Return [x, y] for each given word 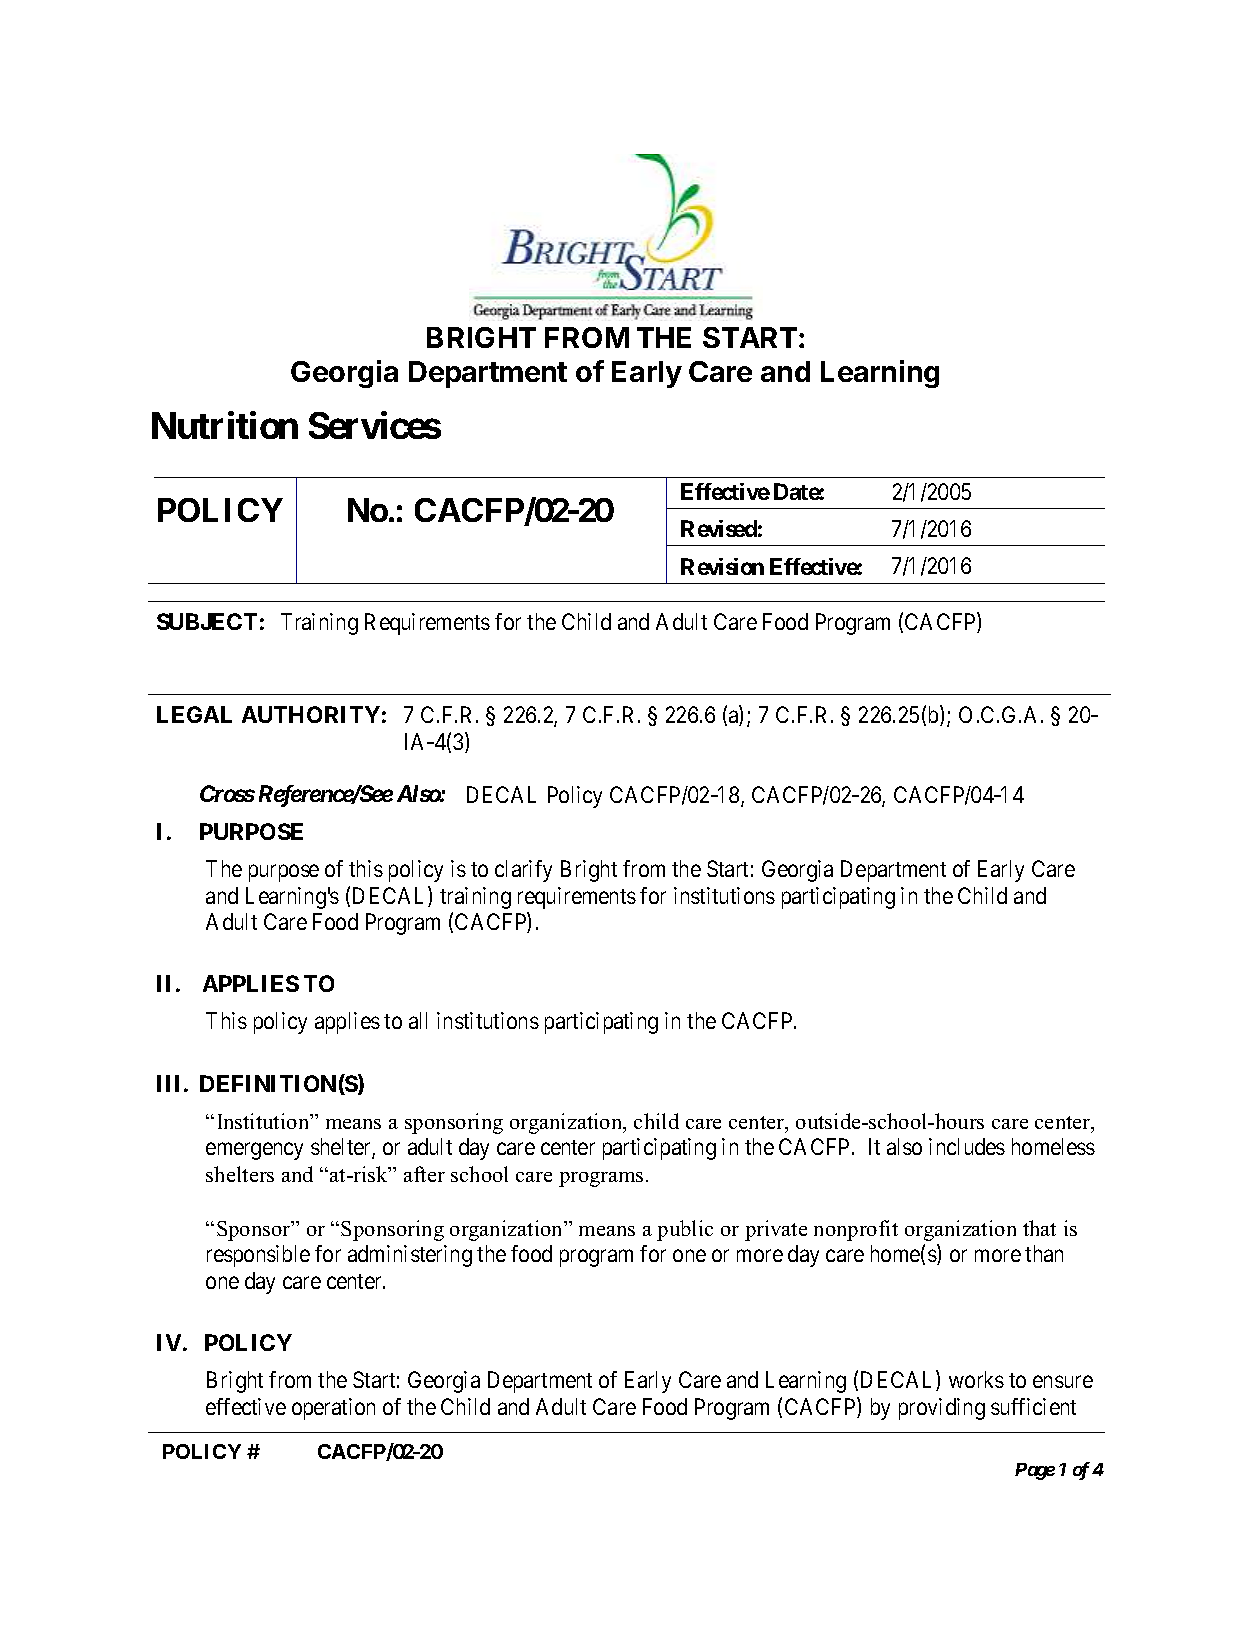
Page [1035, 1471]
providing [942, 1409]
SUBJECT [207, 621]
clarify [523, 871]
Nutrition [225, 425]
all [418, 1020]
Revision [722, 566]
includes [967, 1146]
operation [333, 1409]
